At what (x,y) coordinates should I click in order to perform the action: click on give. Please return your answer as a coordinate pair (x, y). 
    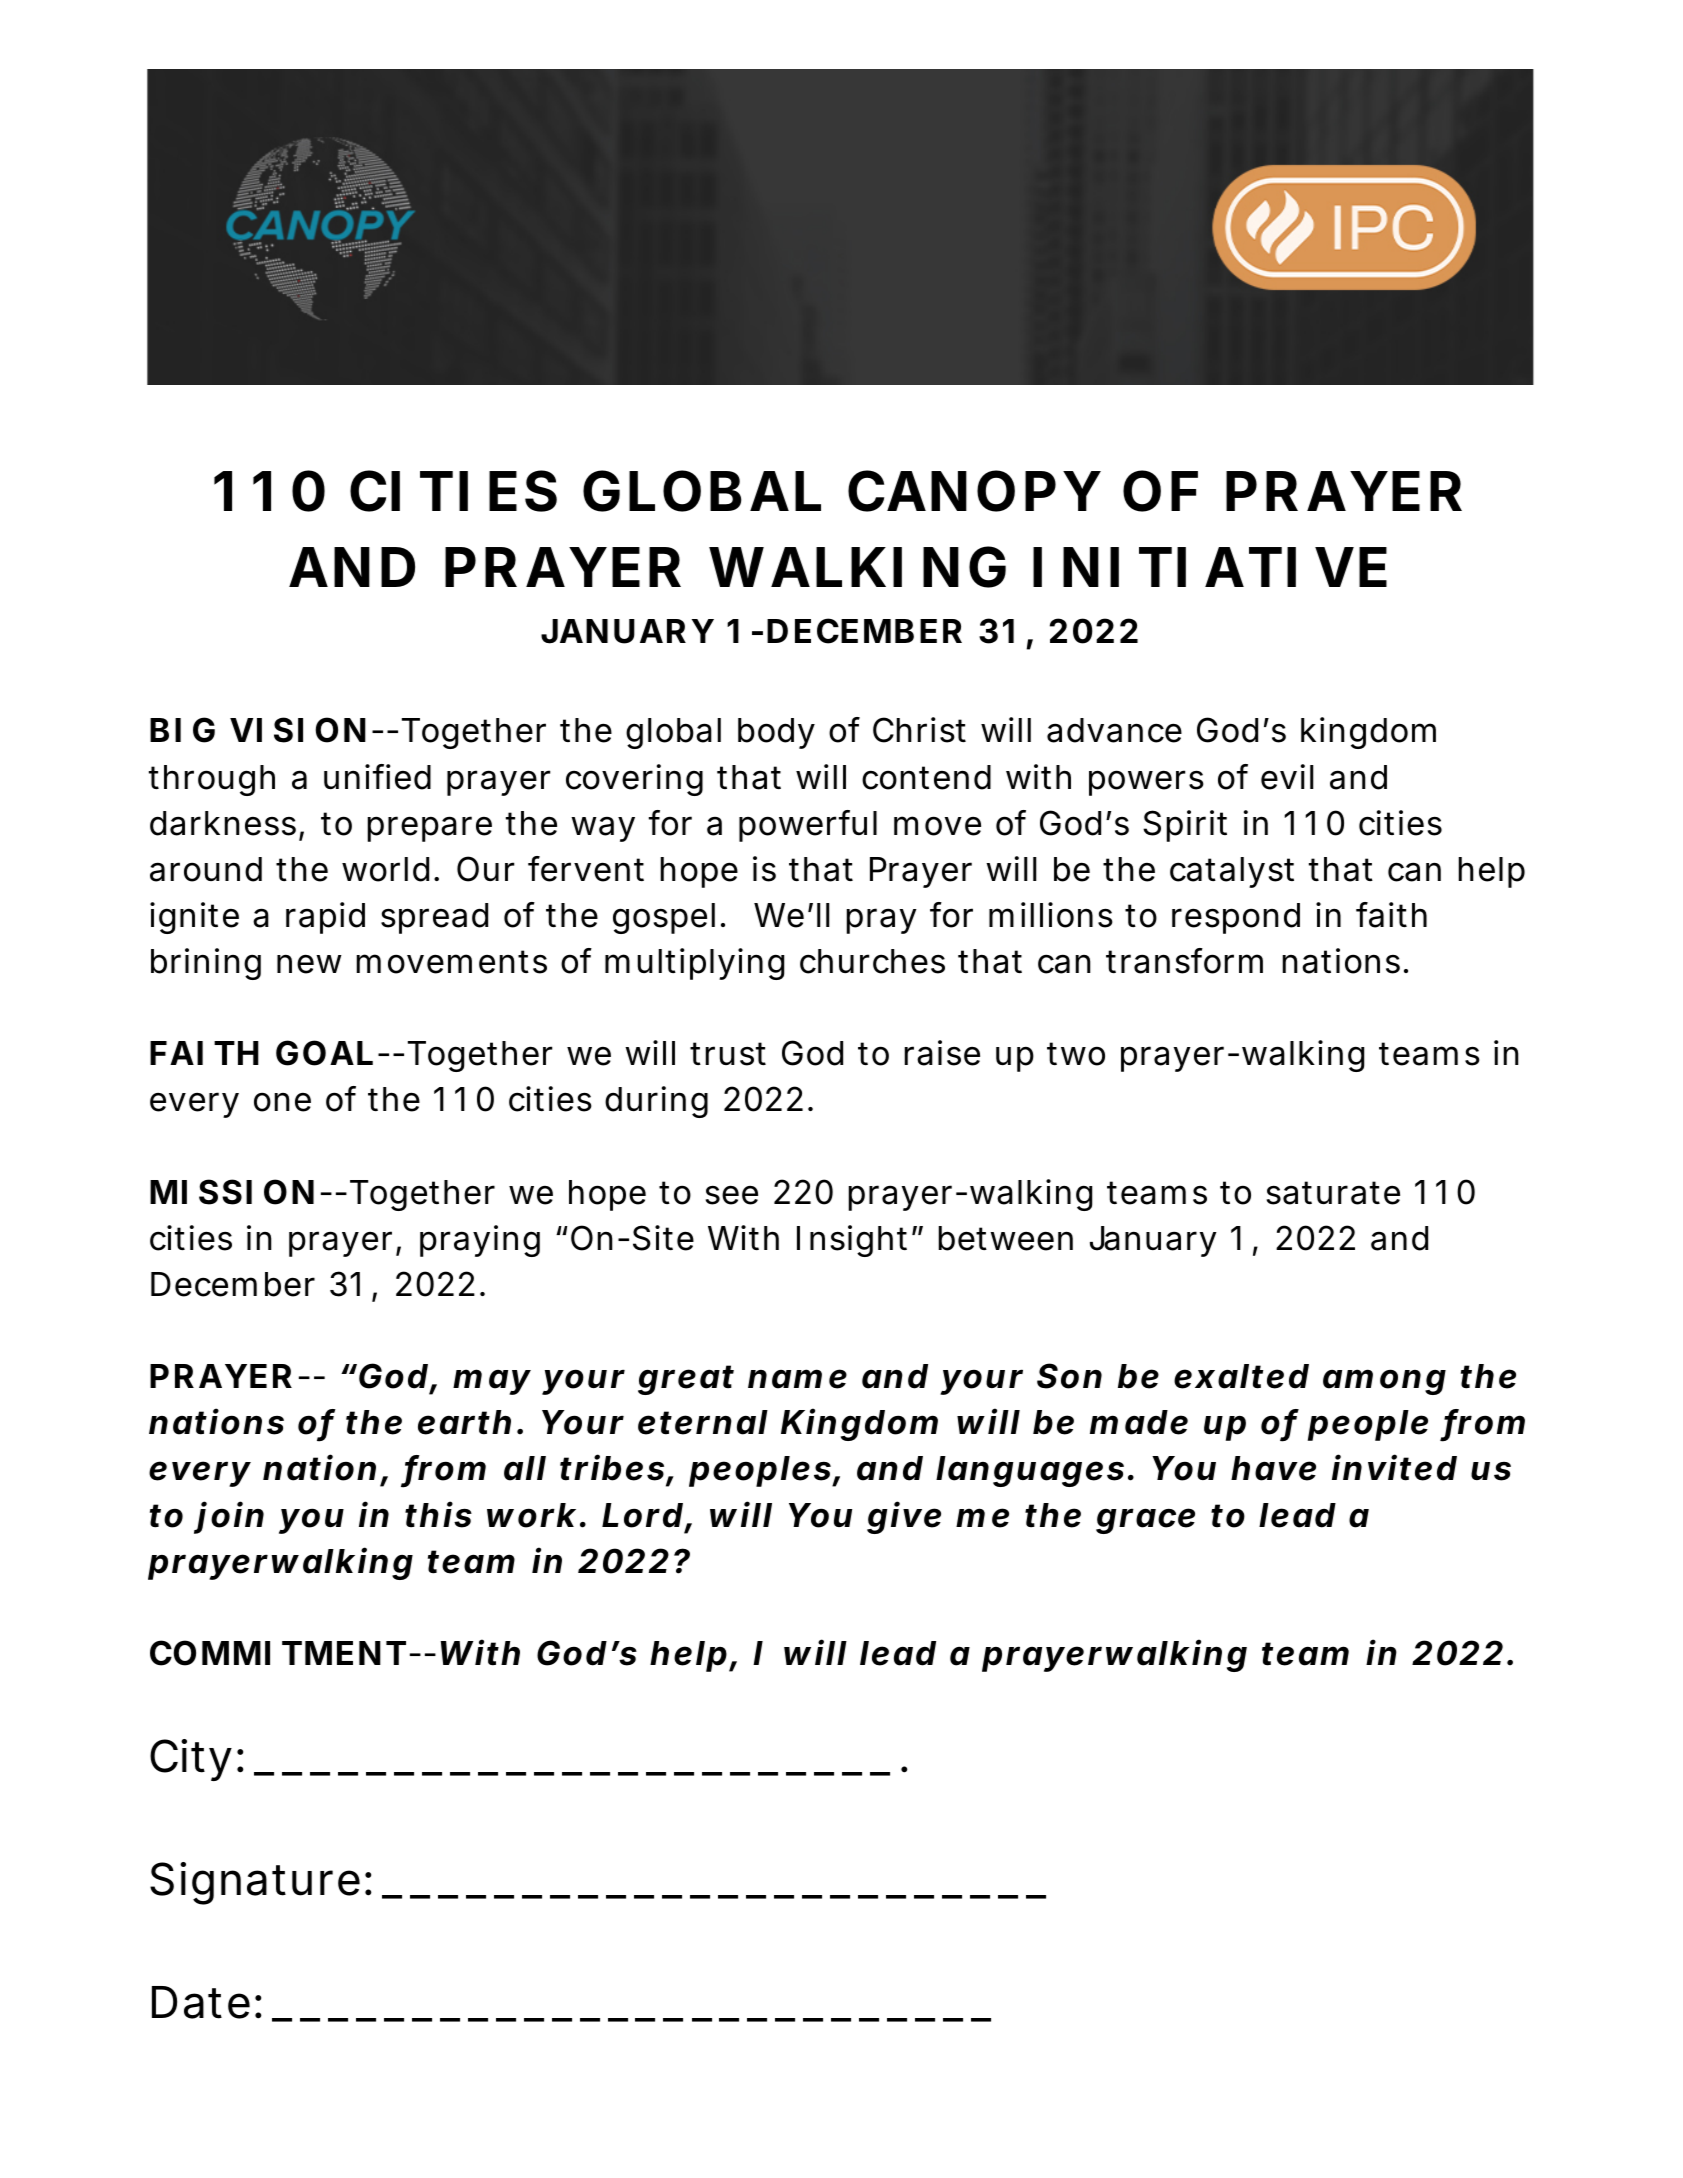
    Looking at the image, I should click on (904, 1517).
